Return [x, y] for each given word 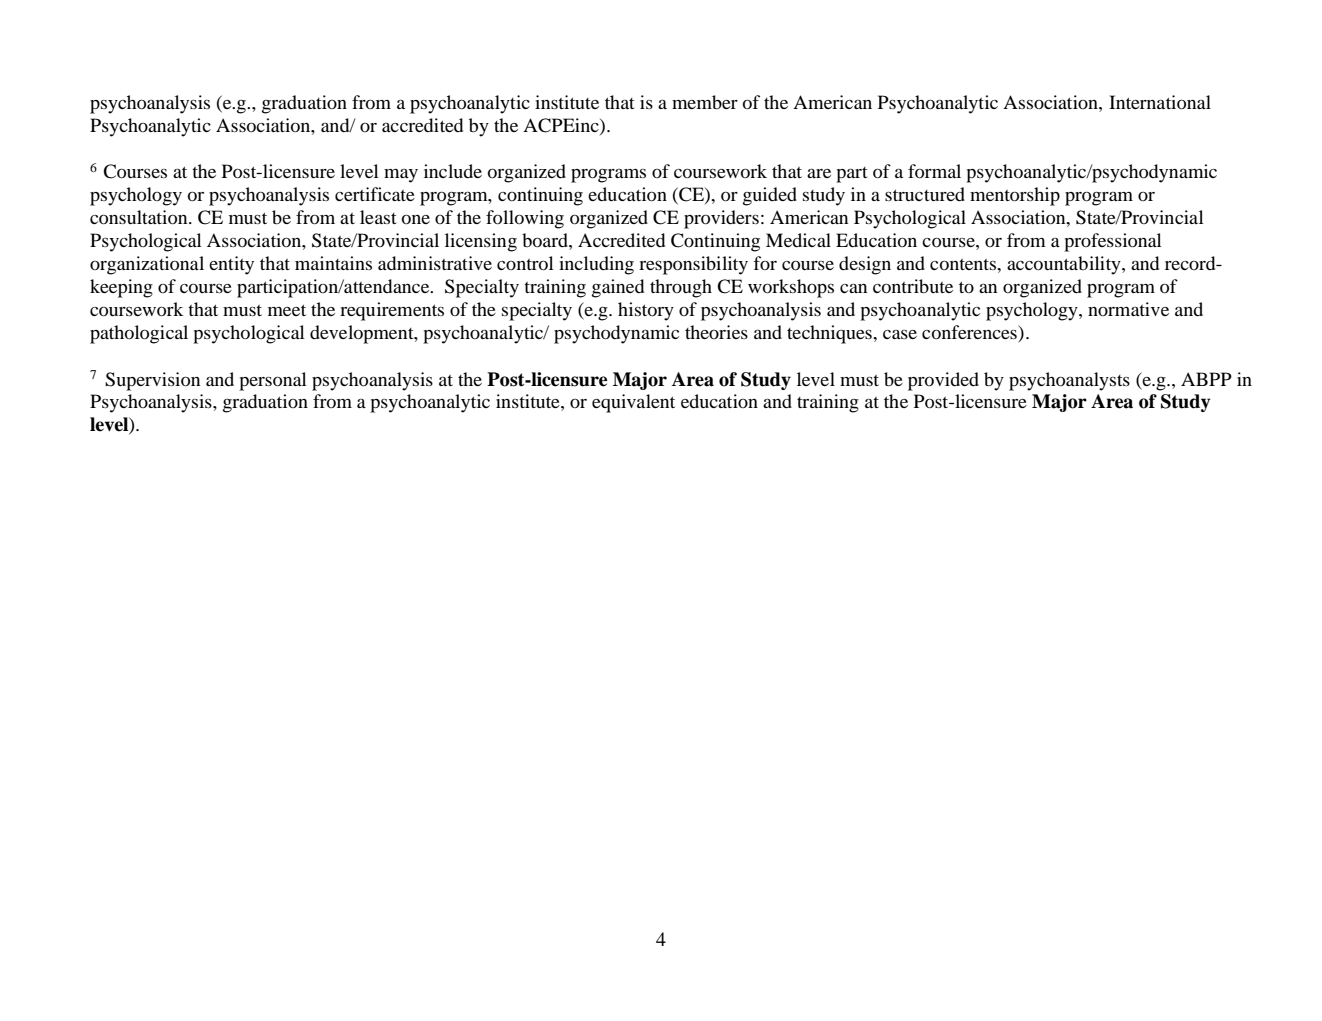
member [705, 102]
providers [721, 219]
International [1160, 102]
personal [273, 381]
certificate [375, 194]
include [453, 171]
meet [287, 310]
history [646, 311]
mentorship [1015, 196]
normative [1128, 309]
